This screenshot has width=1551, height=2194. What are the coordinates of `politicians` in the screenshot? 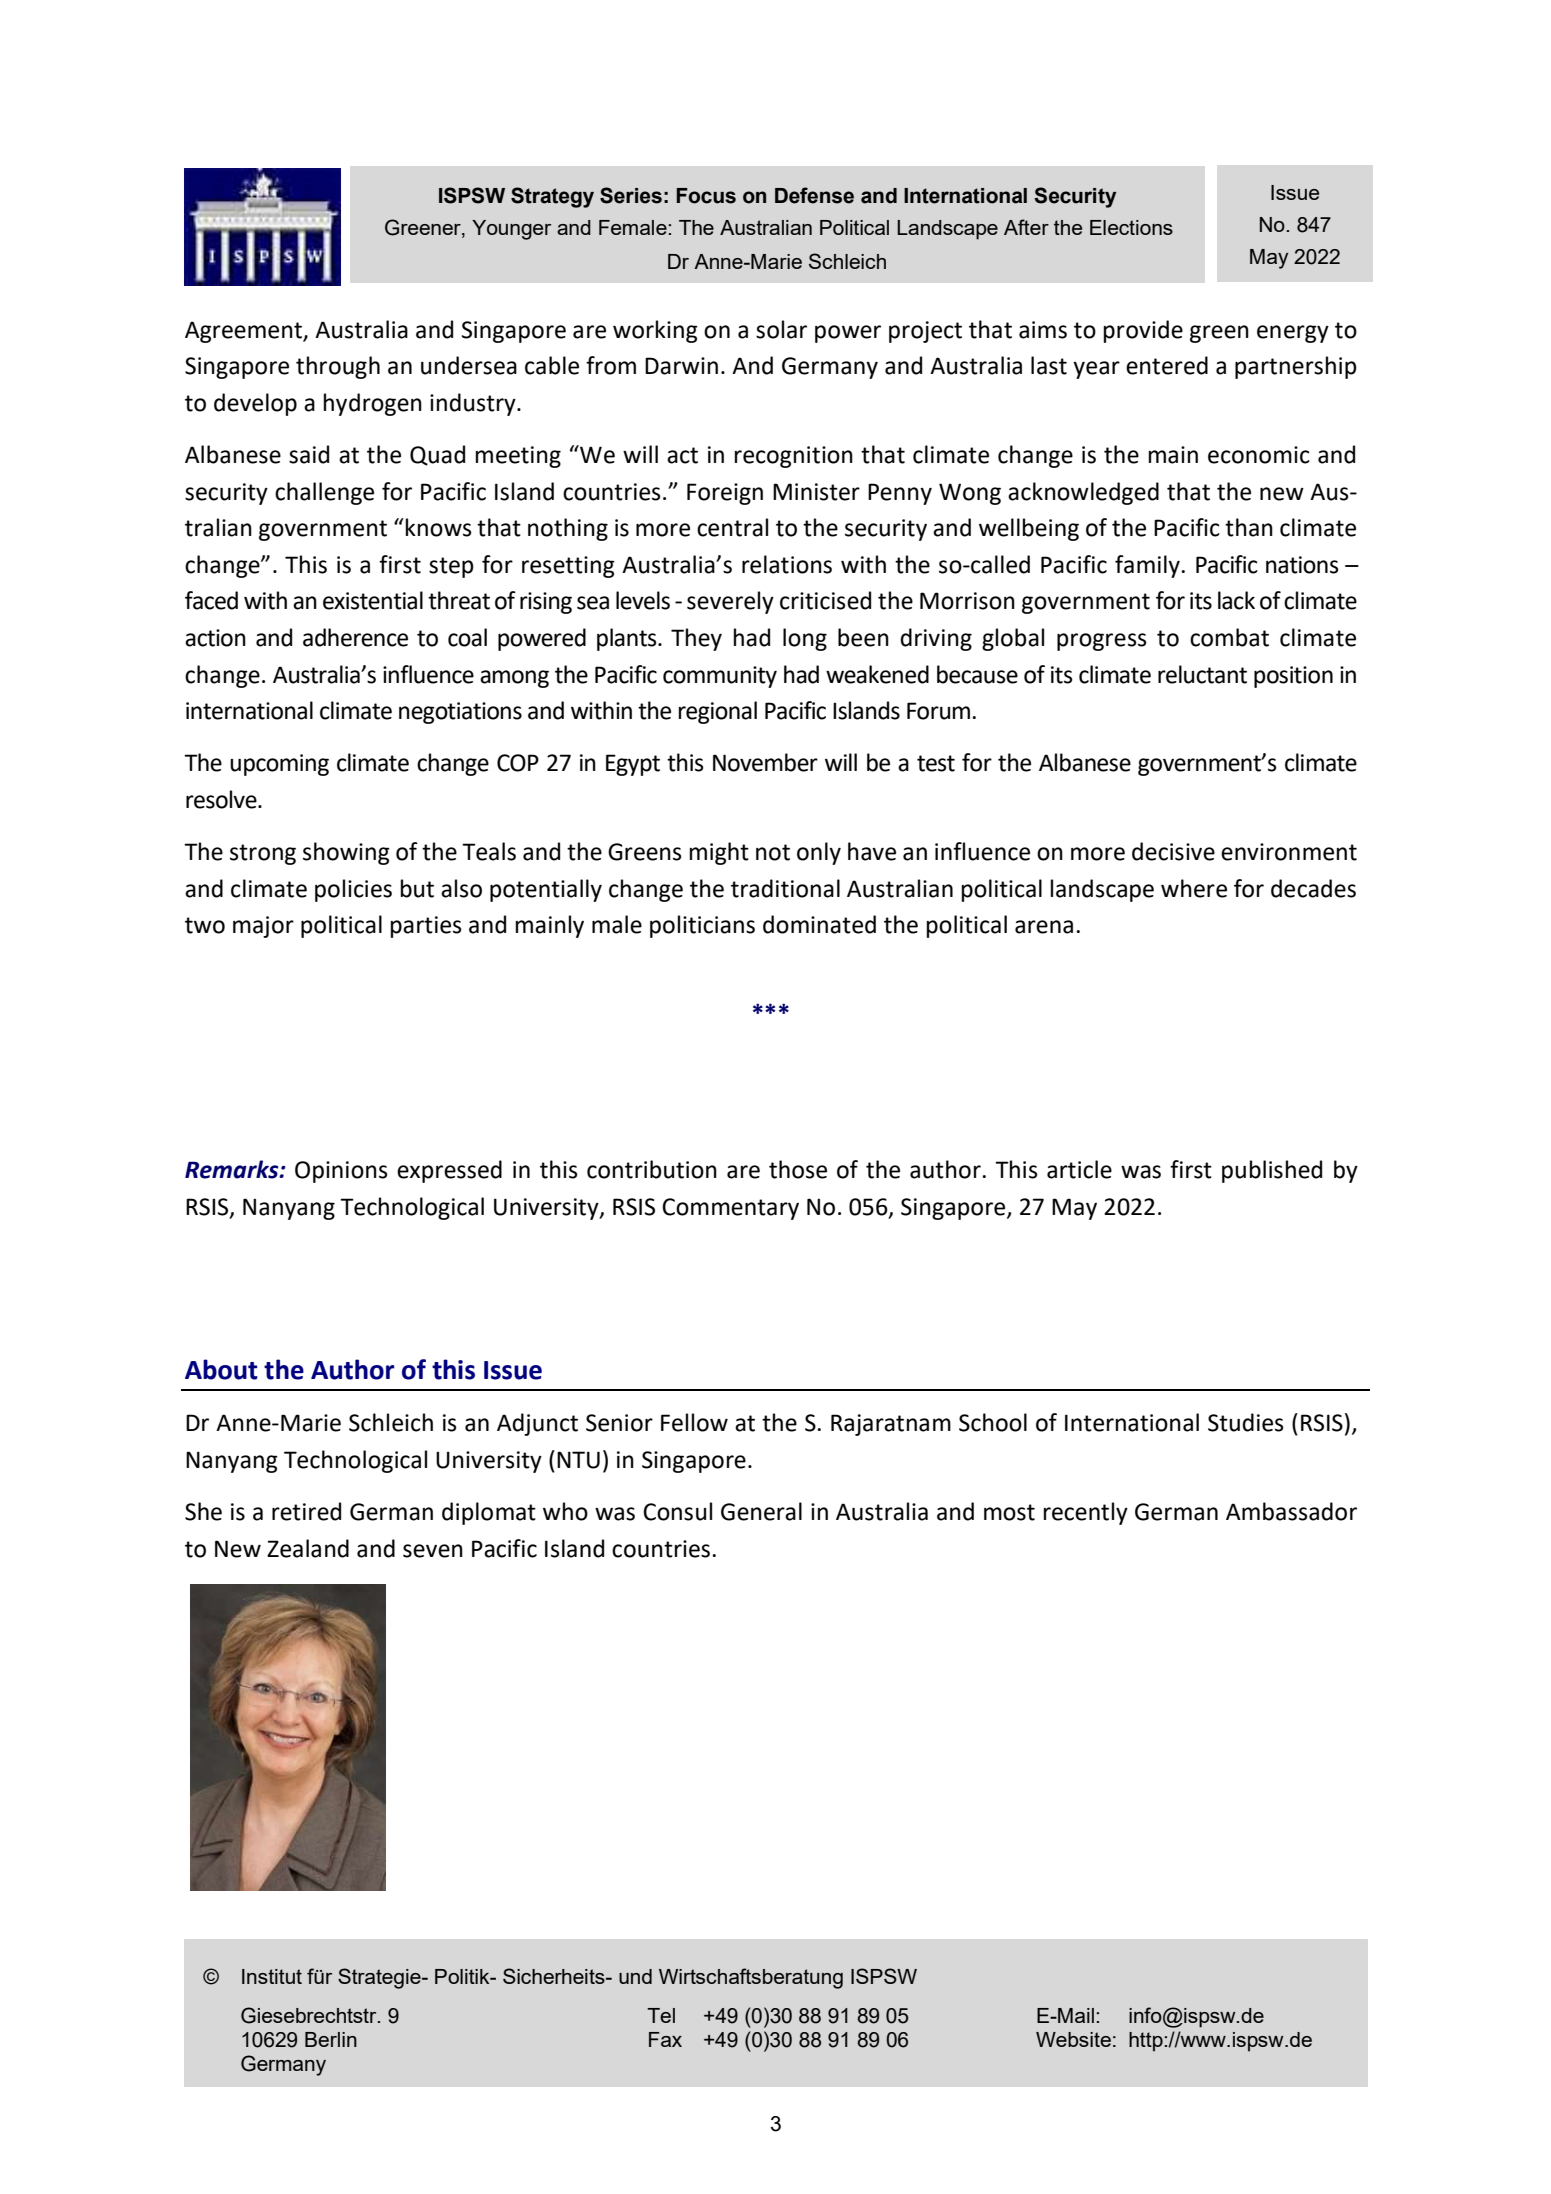 It's located at (702, 926).
